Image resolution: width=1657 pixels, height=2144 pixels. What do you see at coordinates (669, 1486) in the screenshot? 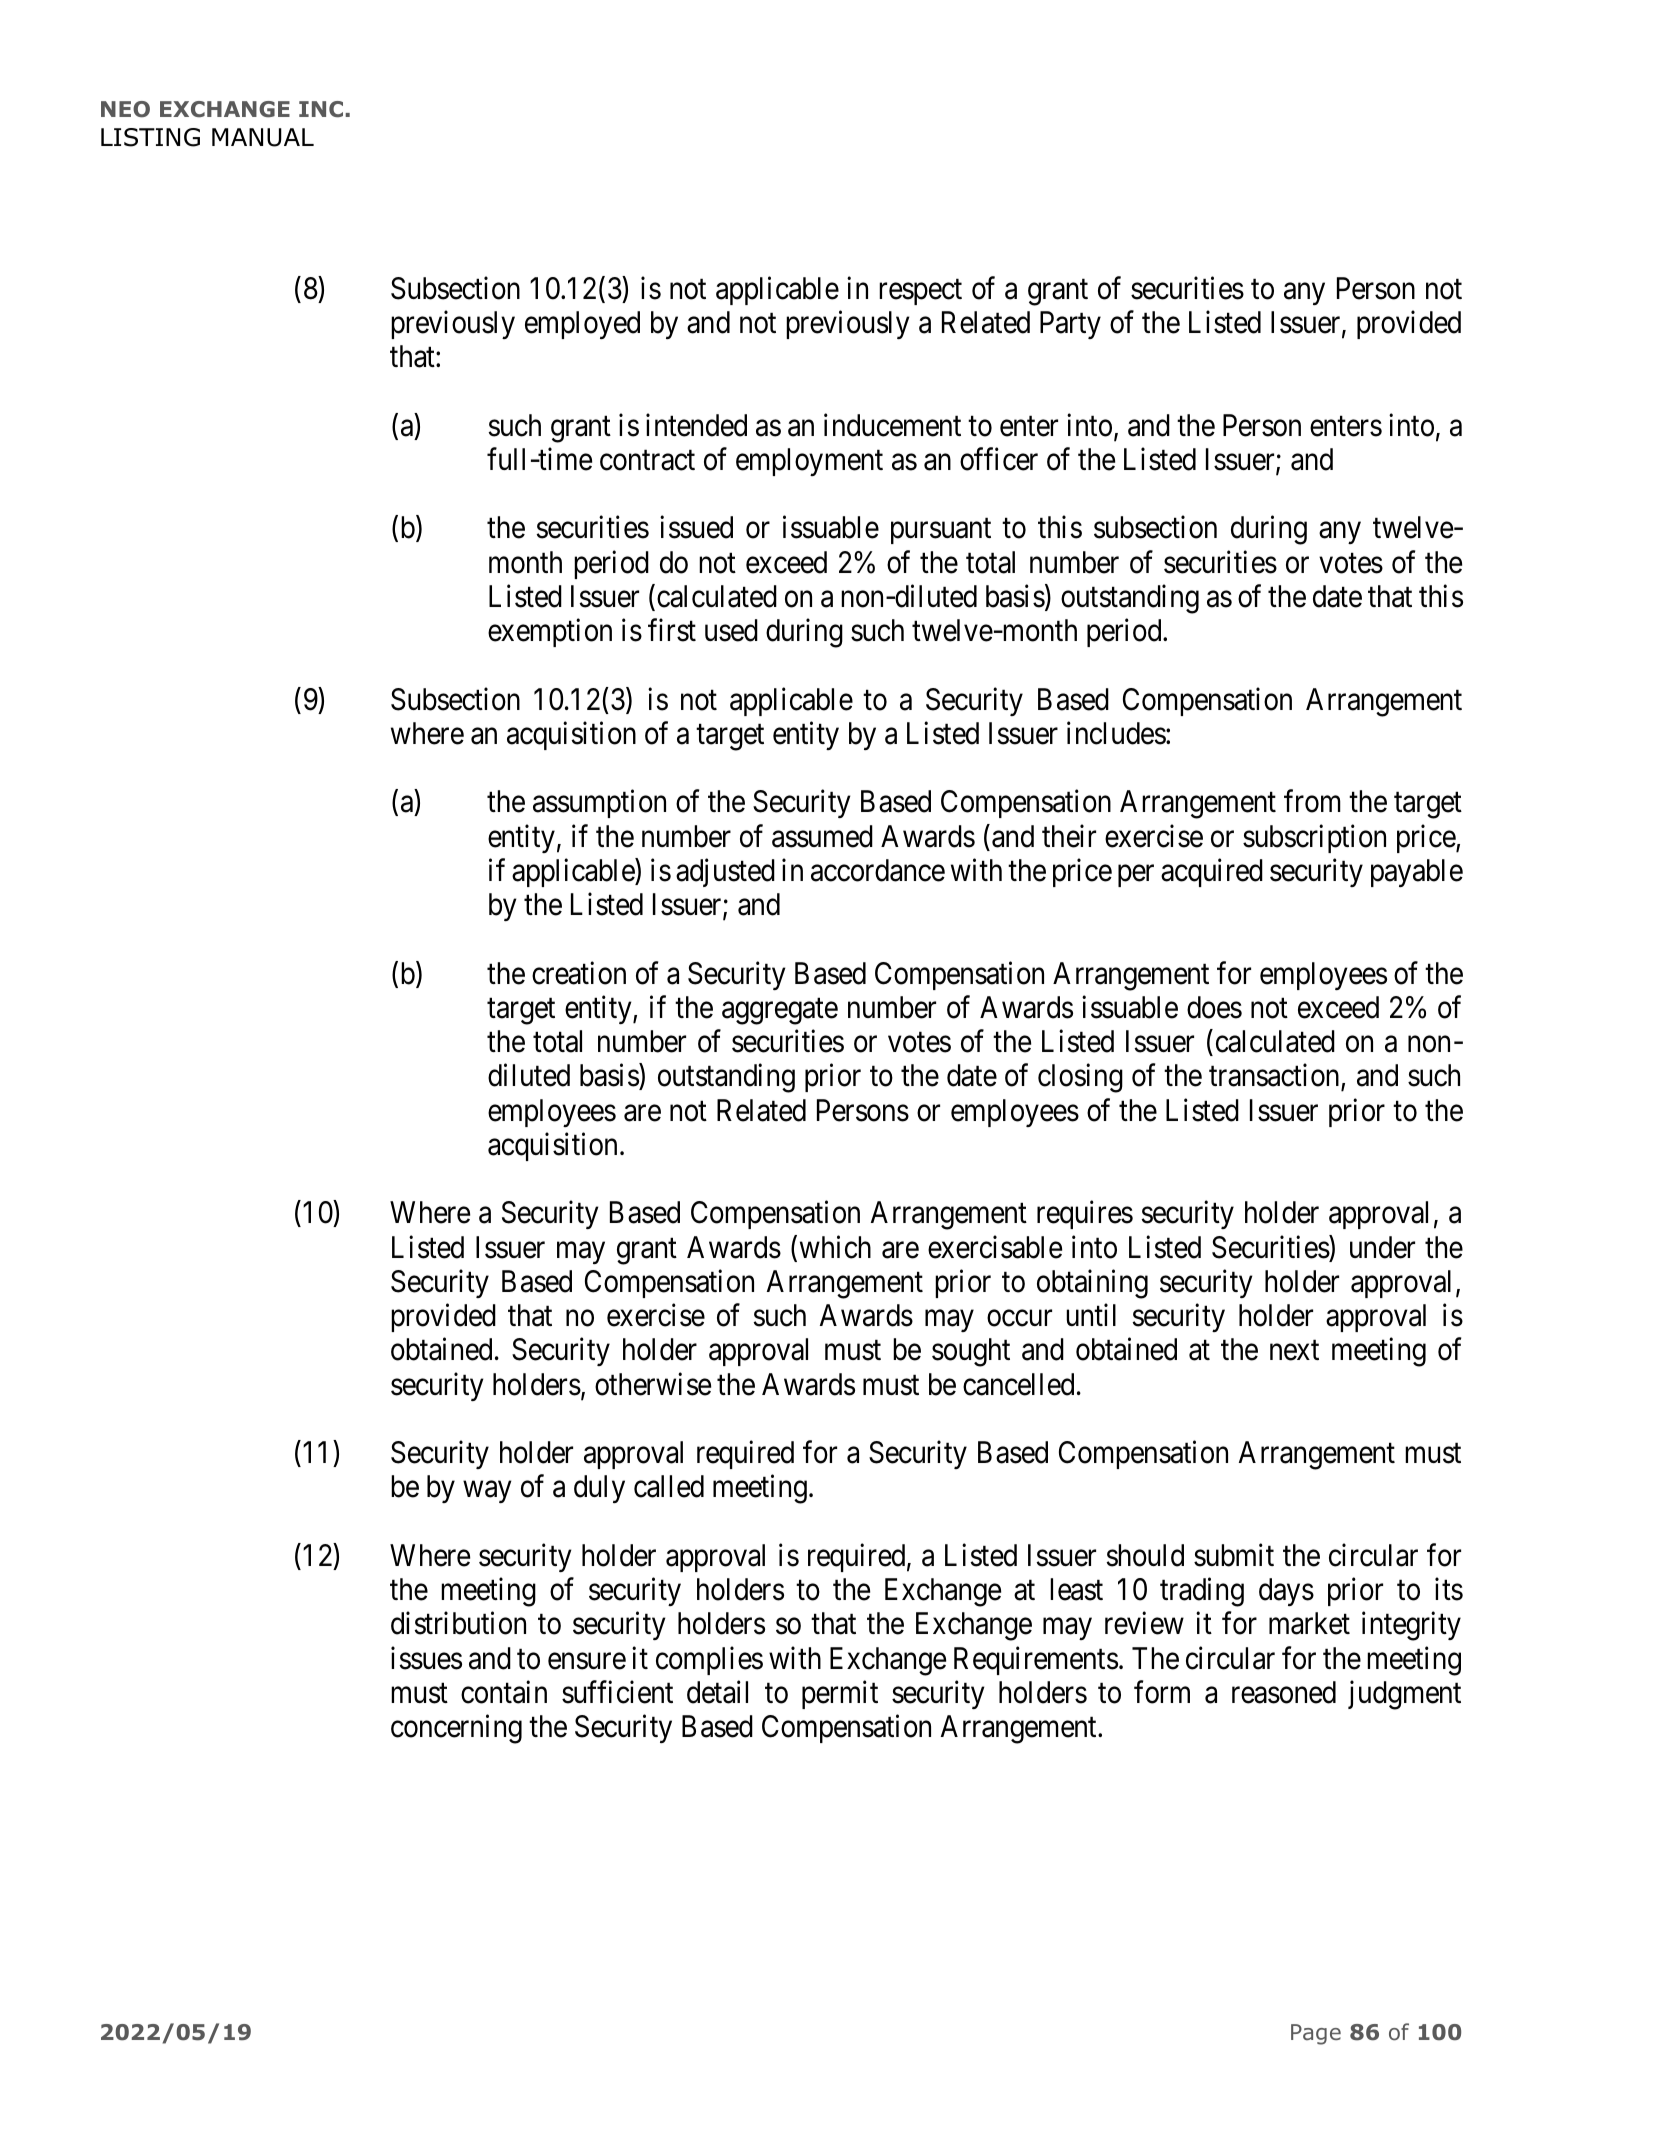
I see `called` at bounding box center [669, 1486].
